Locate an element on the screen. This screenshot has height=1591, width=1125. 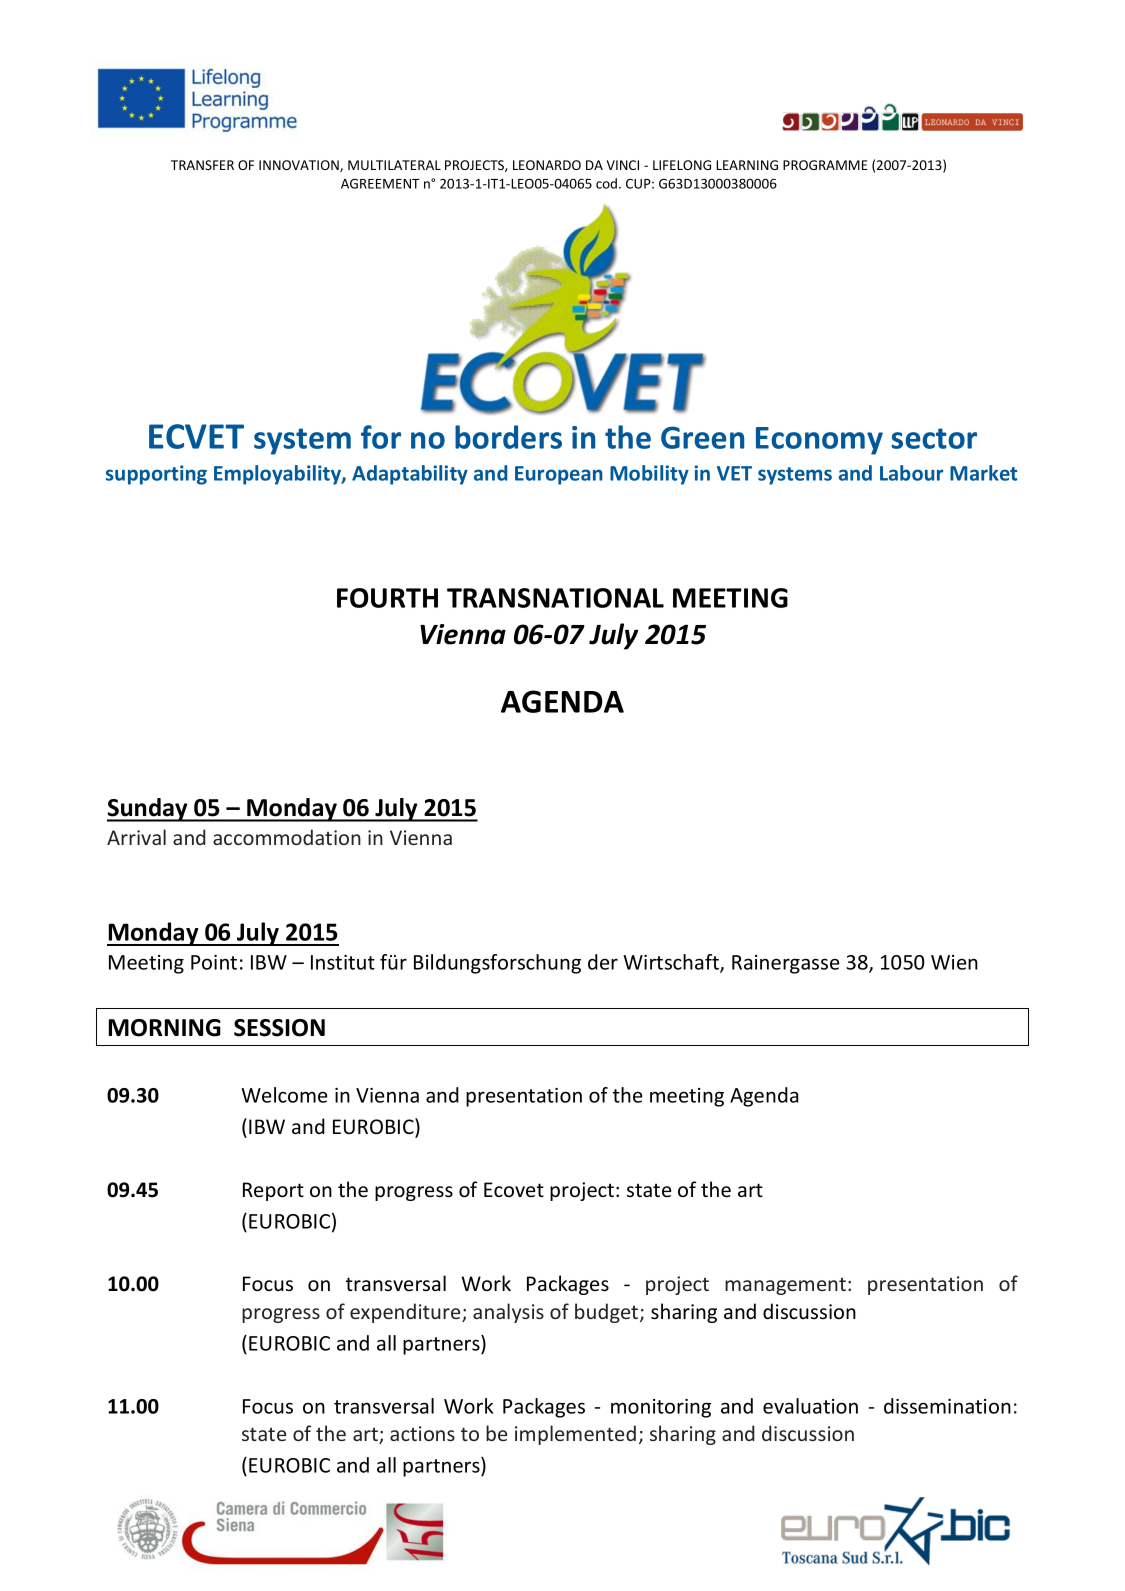
PROGRAMME is located at coordinates (825, 165).
